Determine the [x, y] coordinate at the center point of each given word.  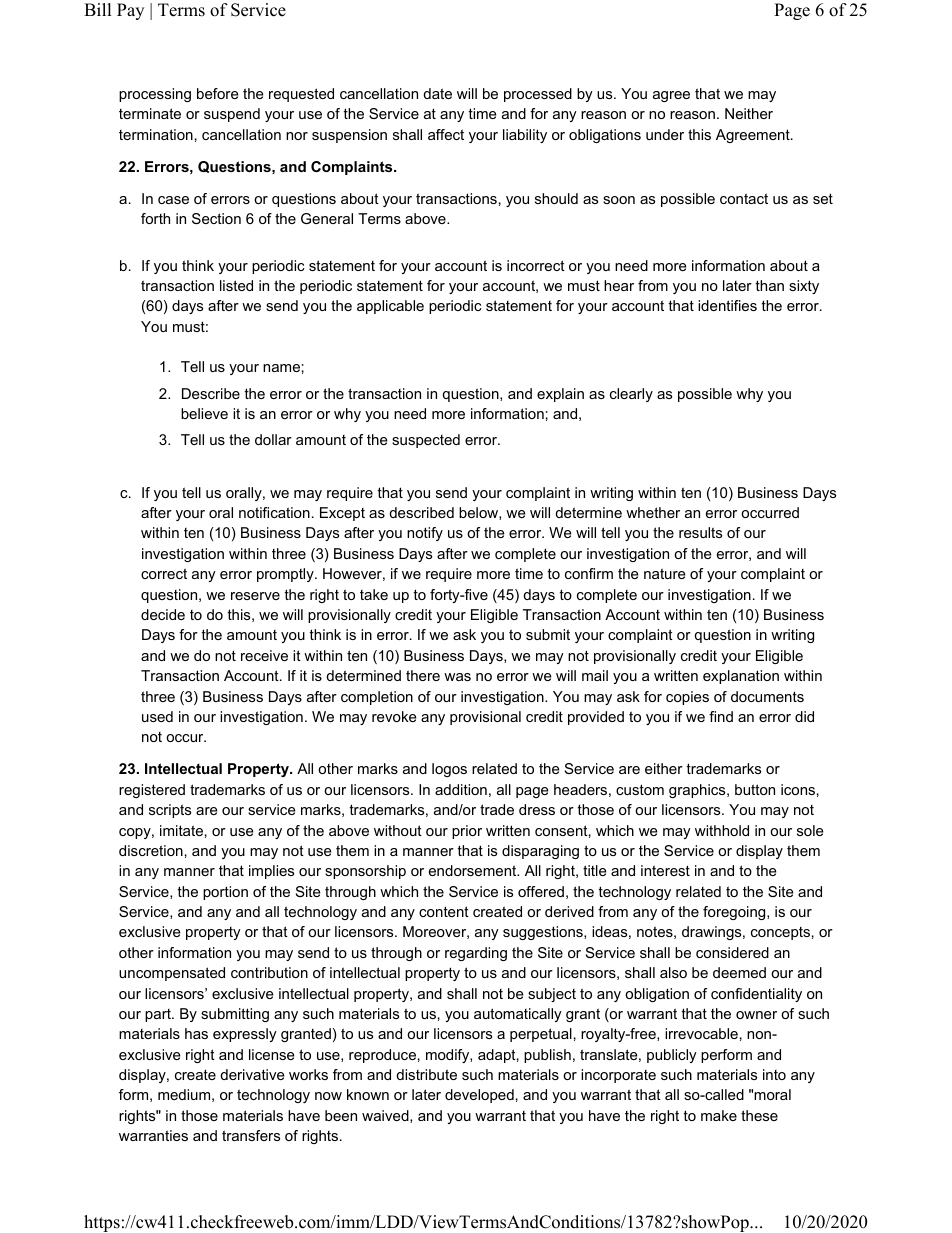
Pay [130, 11]
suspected [426, 441]
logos [449, 770]
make [719, 1115]
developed [479, 1096]
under [665, 134]
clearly [631, 395]
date [437, 93]
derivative [252, 1074]
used [157, 716]
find [721, 716]
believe [204, 413]
